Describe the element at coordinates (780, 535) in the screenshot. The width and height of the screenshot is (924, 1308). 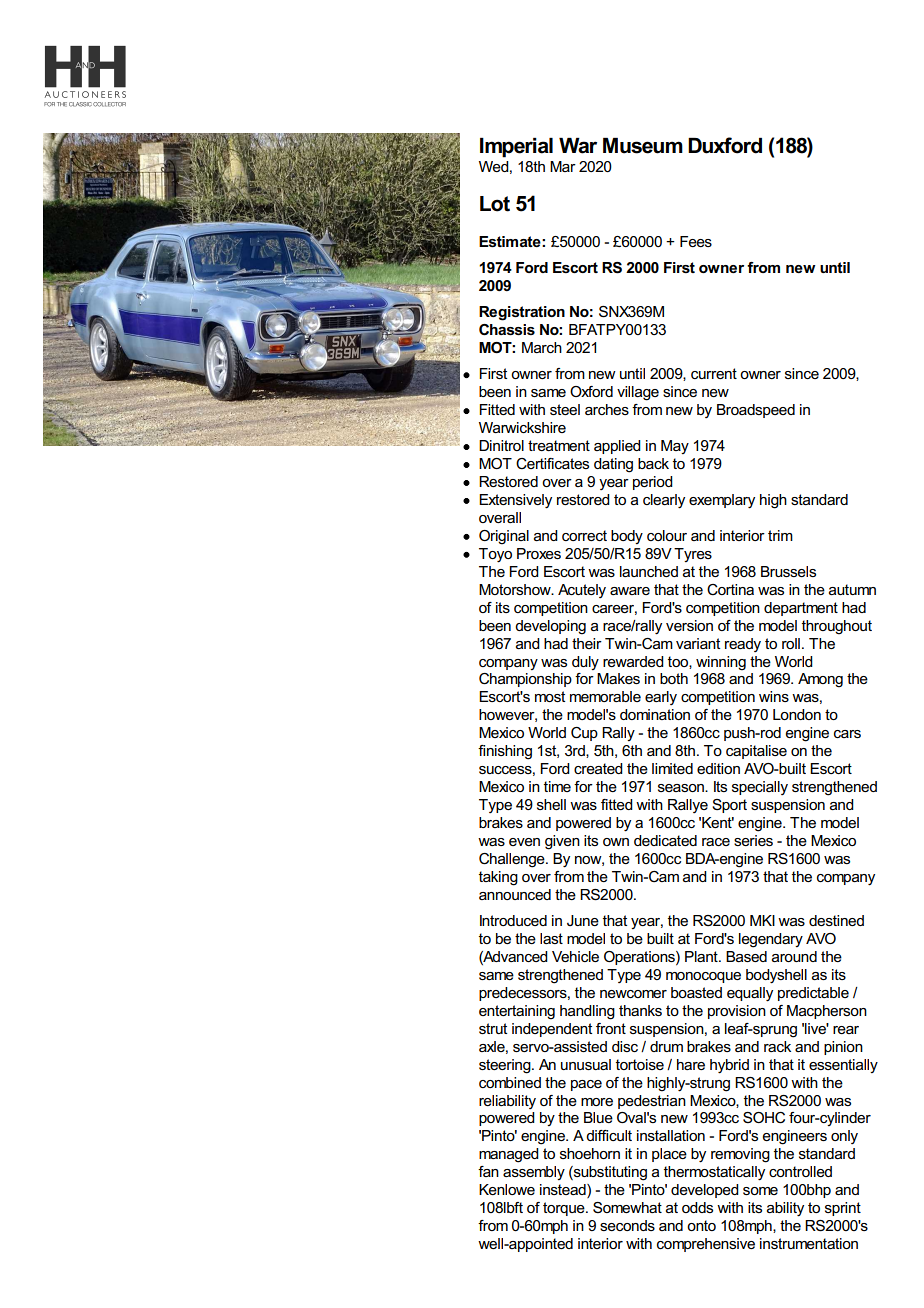
I see `trim` at that location.
